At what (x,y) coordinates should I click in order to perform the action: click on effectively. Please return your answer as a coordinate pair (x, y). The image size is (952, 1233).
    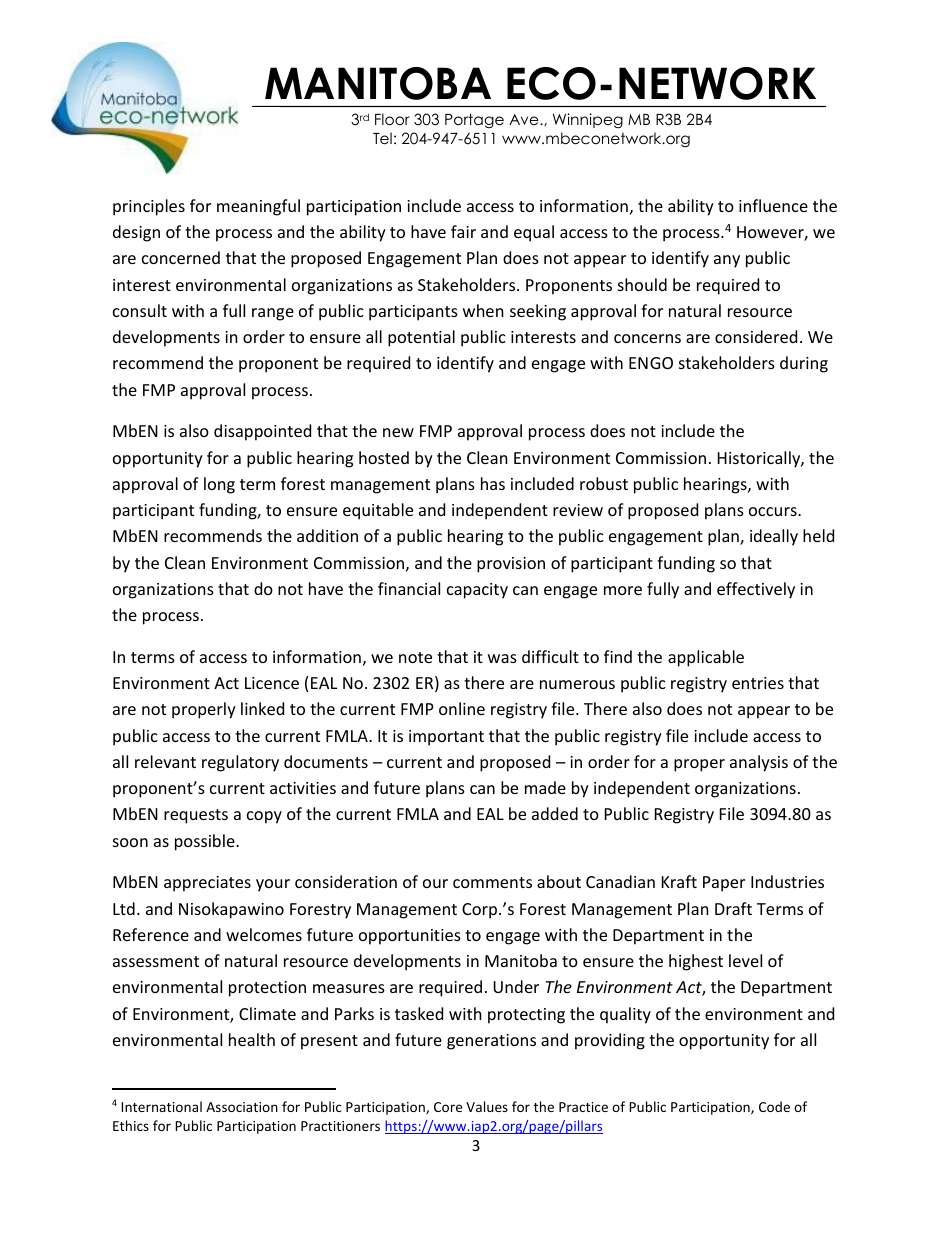
    Looking at the image, I should click on (756, 590).
